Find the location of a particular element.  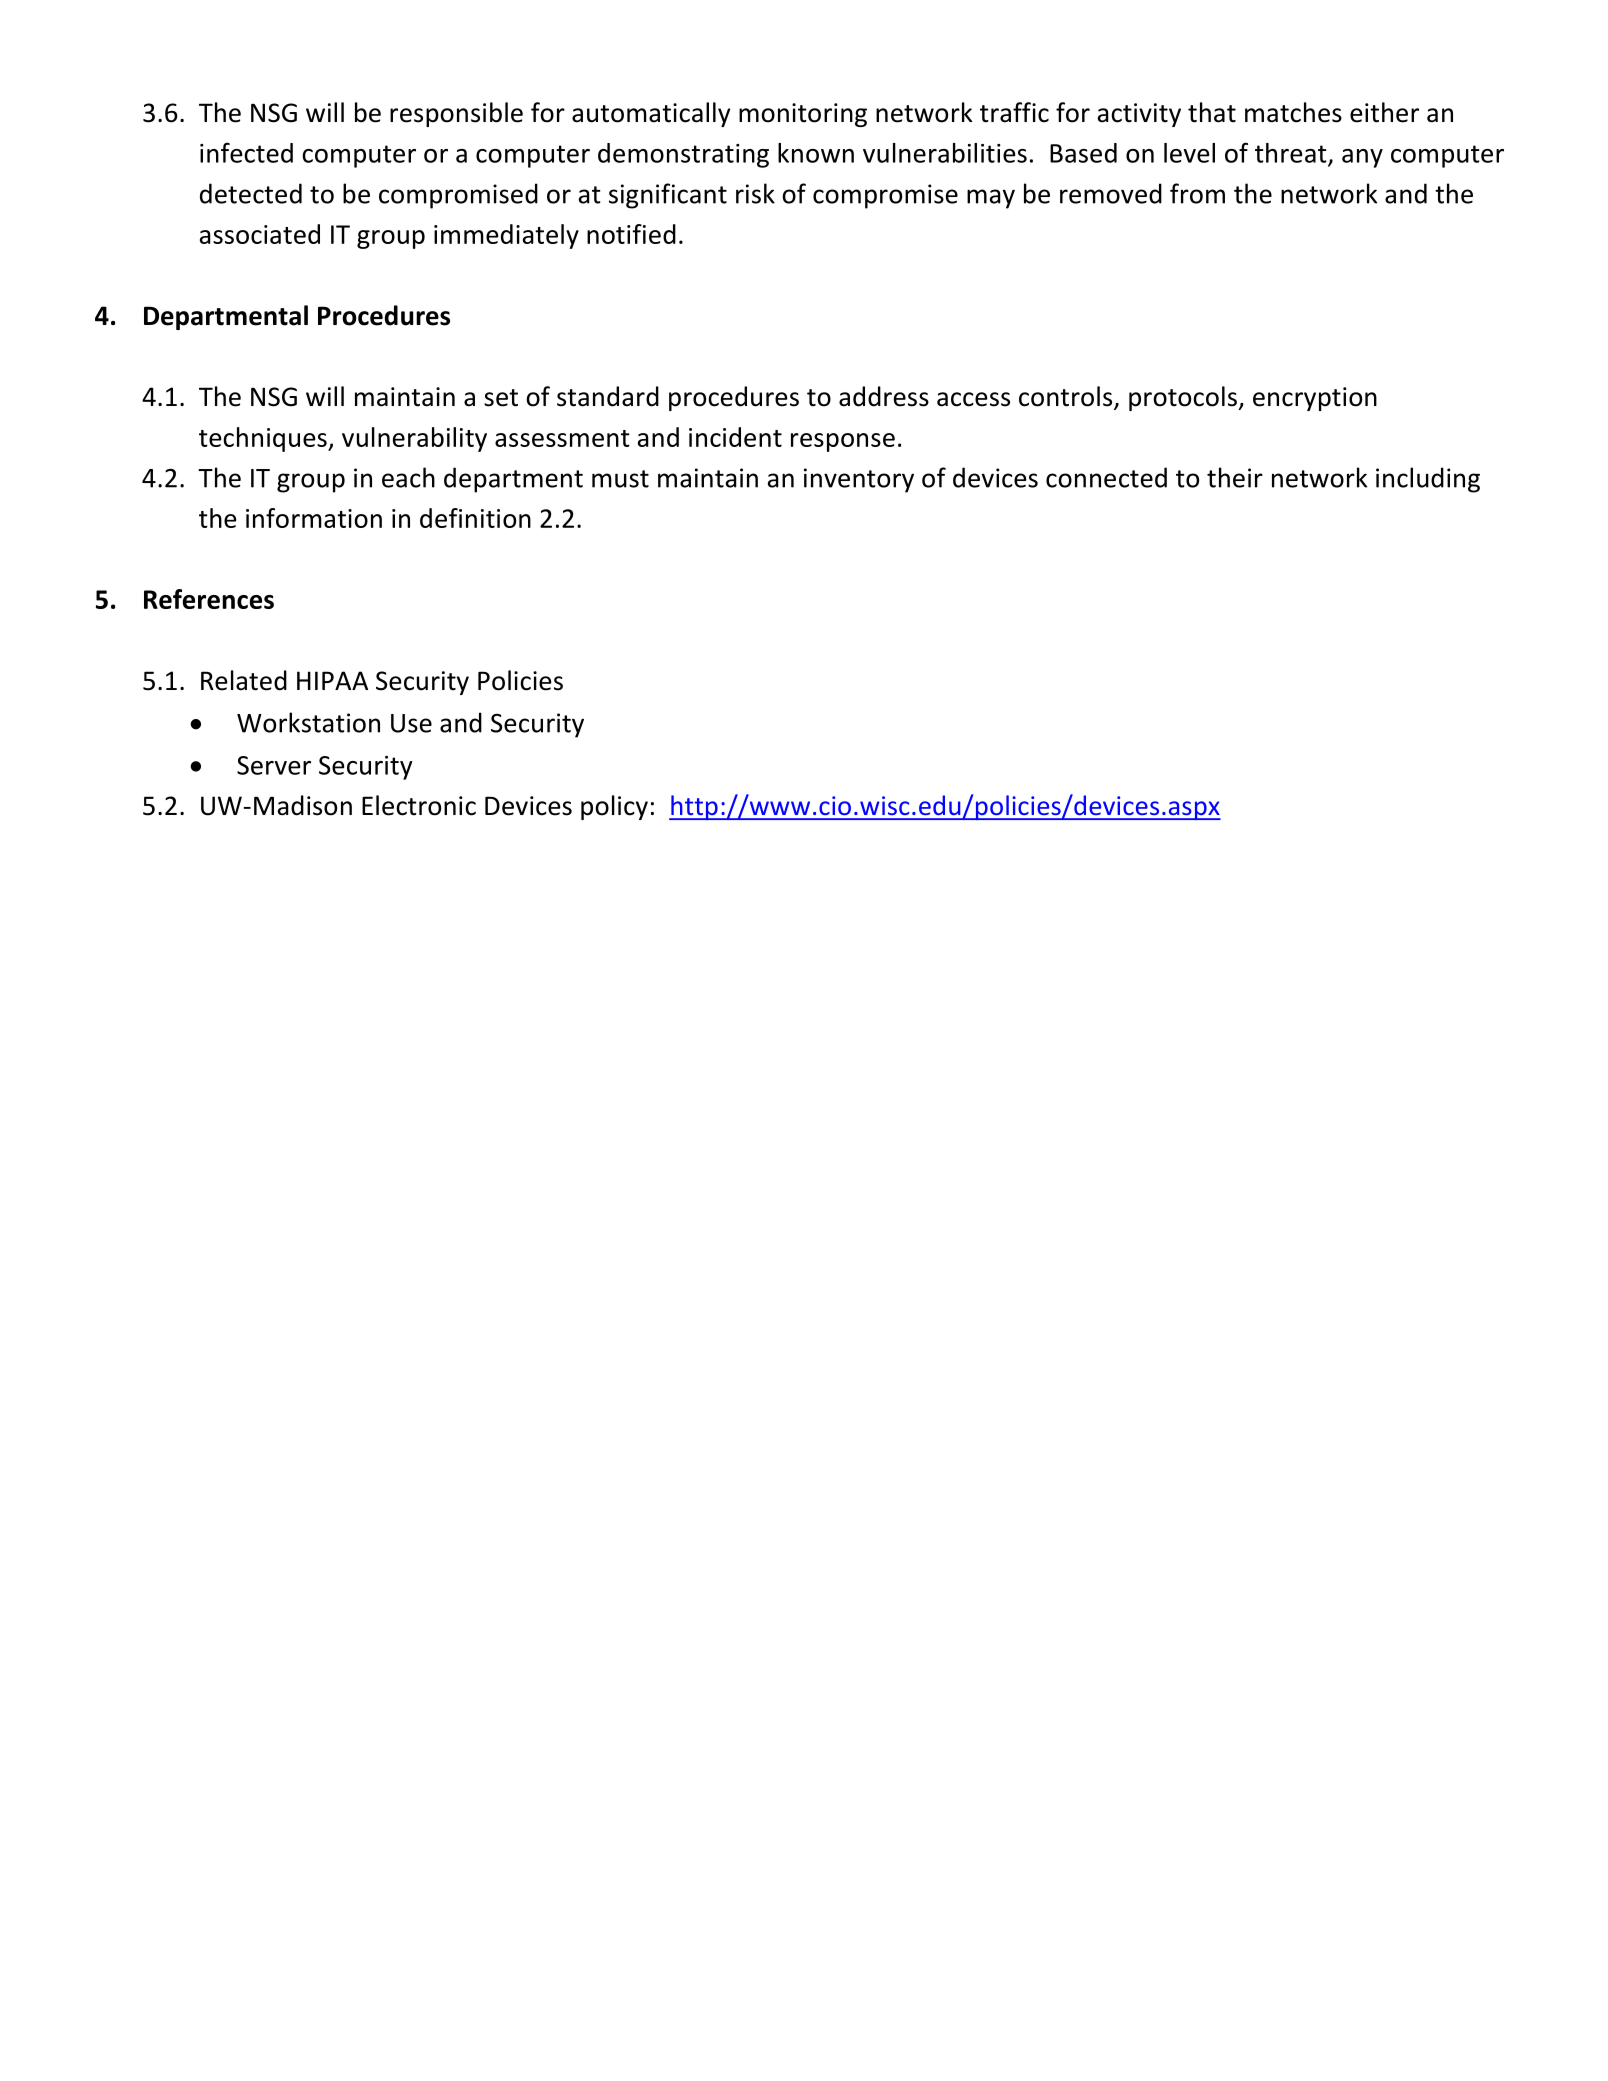

including is located at coordinates (1428, 480).
